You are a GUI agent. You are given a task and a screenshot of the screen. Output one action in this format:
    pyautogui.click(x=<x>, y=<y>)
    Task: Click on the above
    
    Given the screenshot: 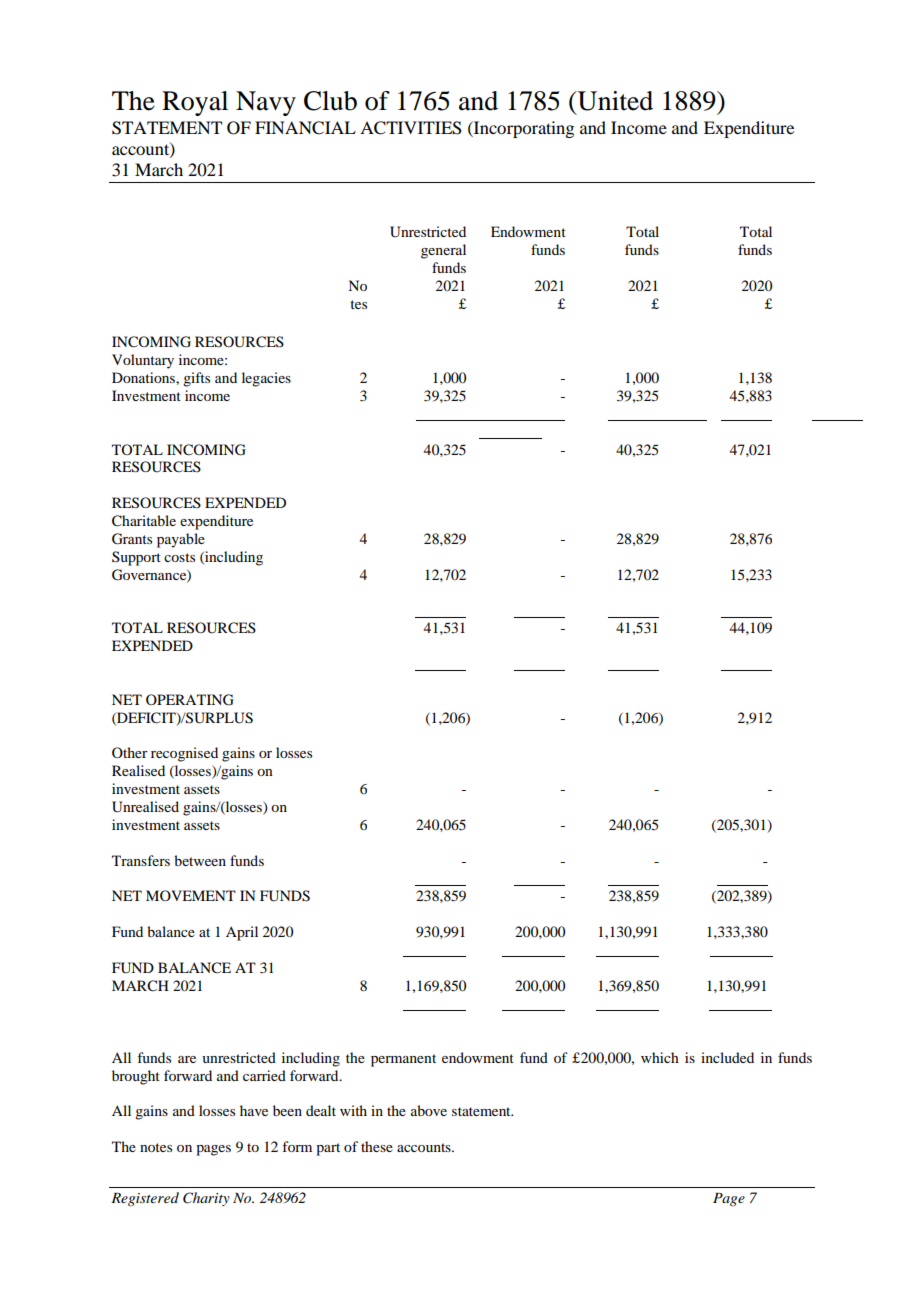 What is the action you would take?
    pyautogui.click(x=429, y=1110)
